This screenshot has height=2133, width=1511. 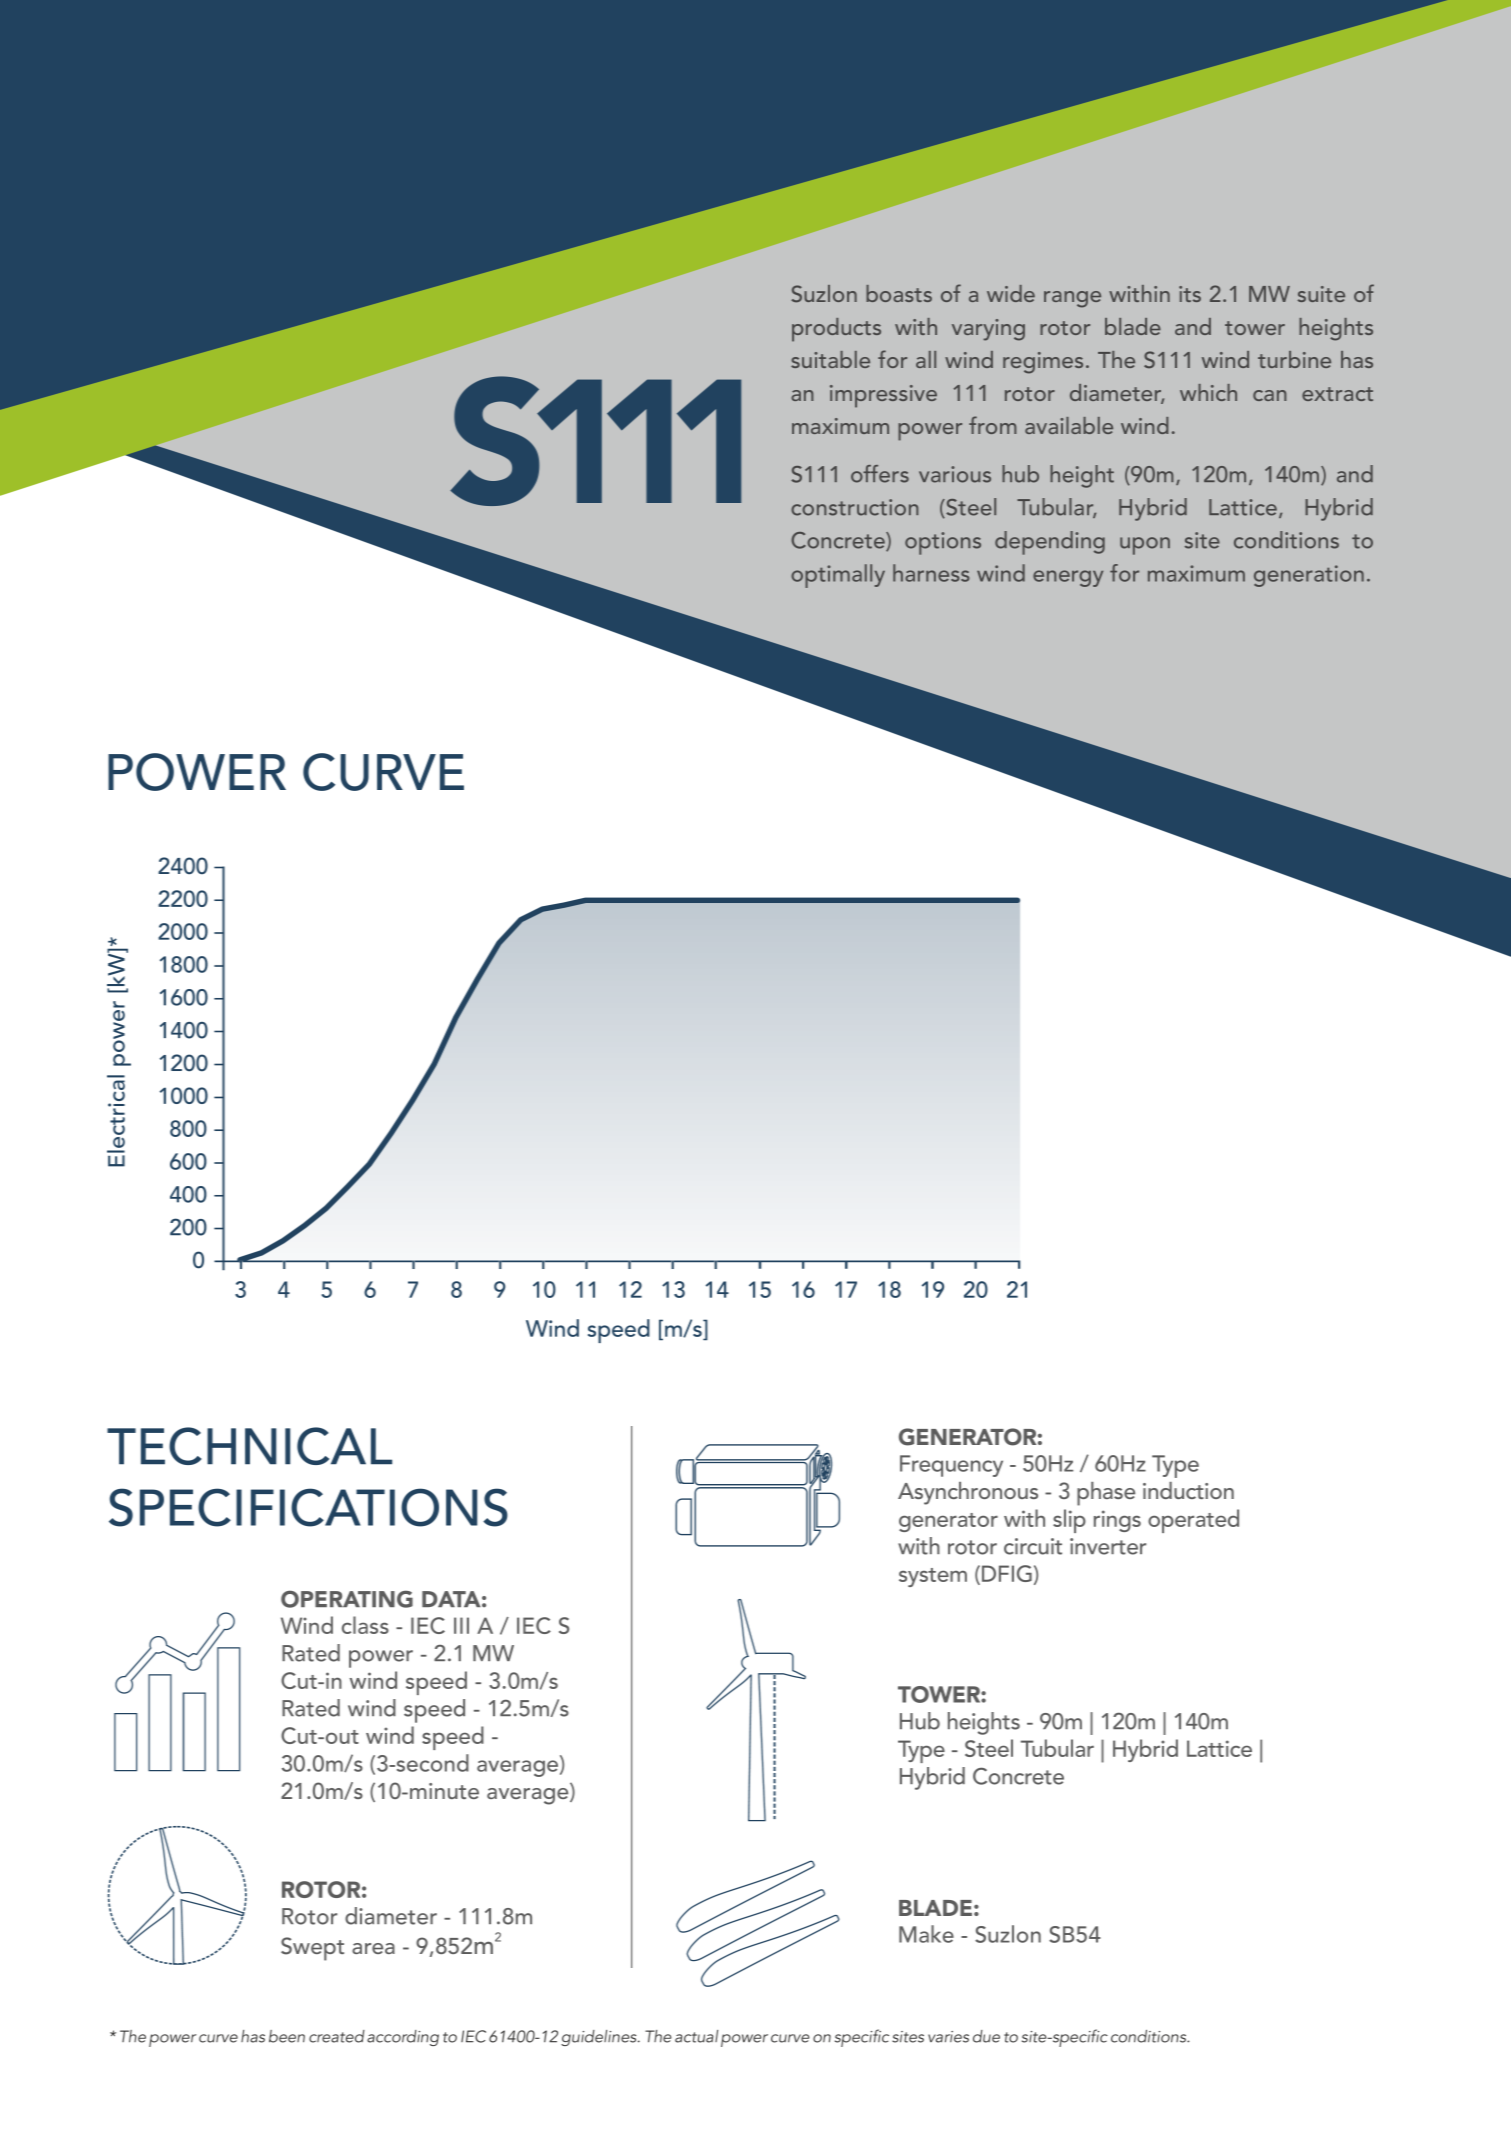 I want to click on induction, so click(x=1188, y=1490).
